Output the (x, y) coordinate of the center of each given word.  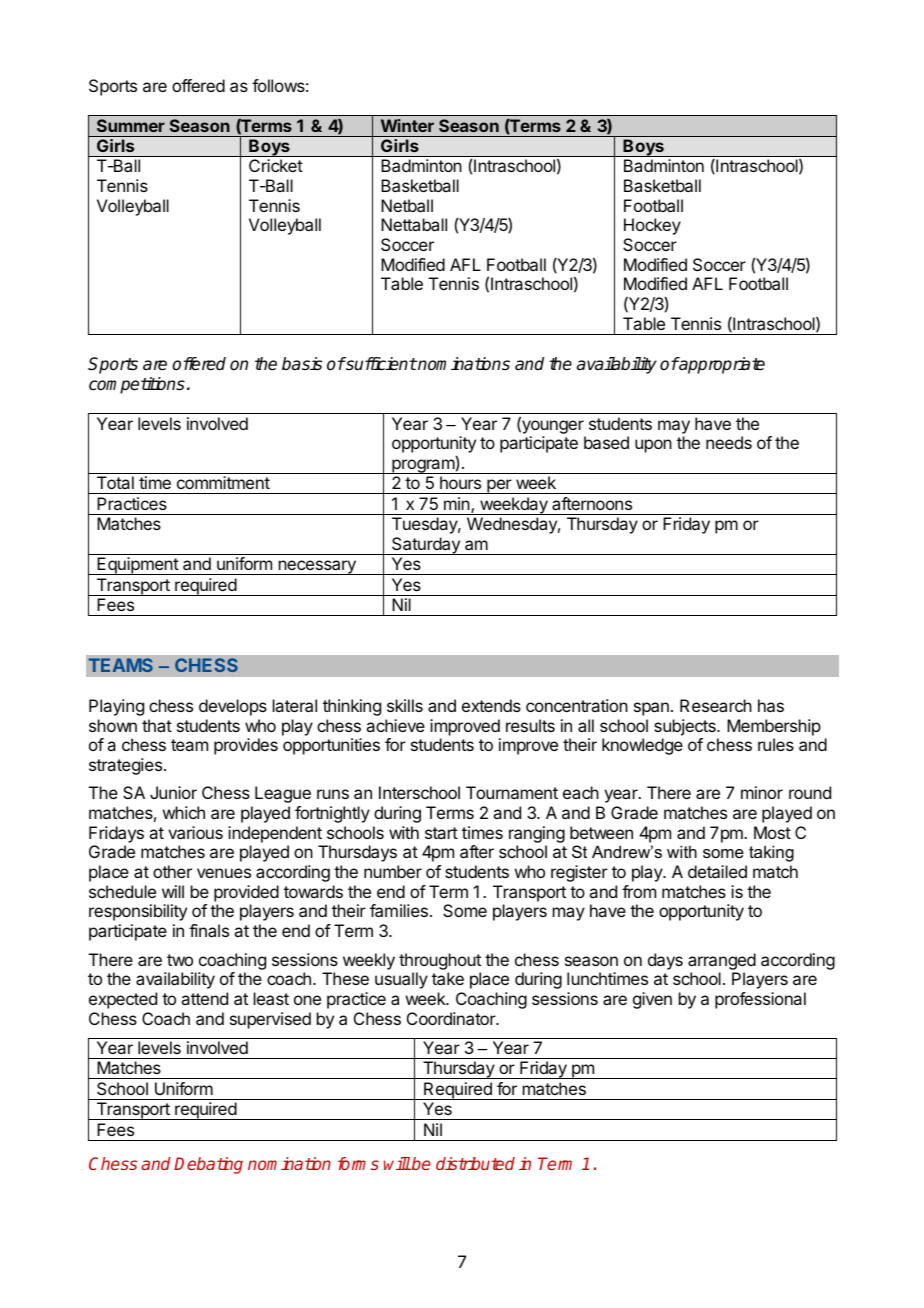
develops (233, 707)
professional (760, 1000)
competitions (137, 385)
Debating (208, 1165)
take (448, 978)
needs (729, 442)
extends (491, 705)
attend (204, 998)
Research (716, 705)
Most (772, 832)
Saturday (426, 546)
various (195, 832)
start (441, 833)
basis (302, 364)
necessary (317, 567)
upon (653, 446)
